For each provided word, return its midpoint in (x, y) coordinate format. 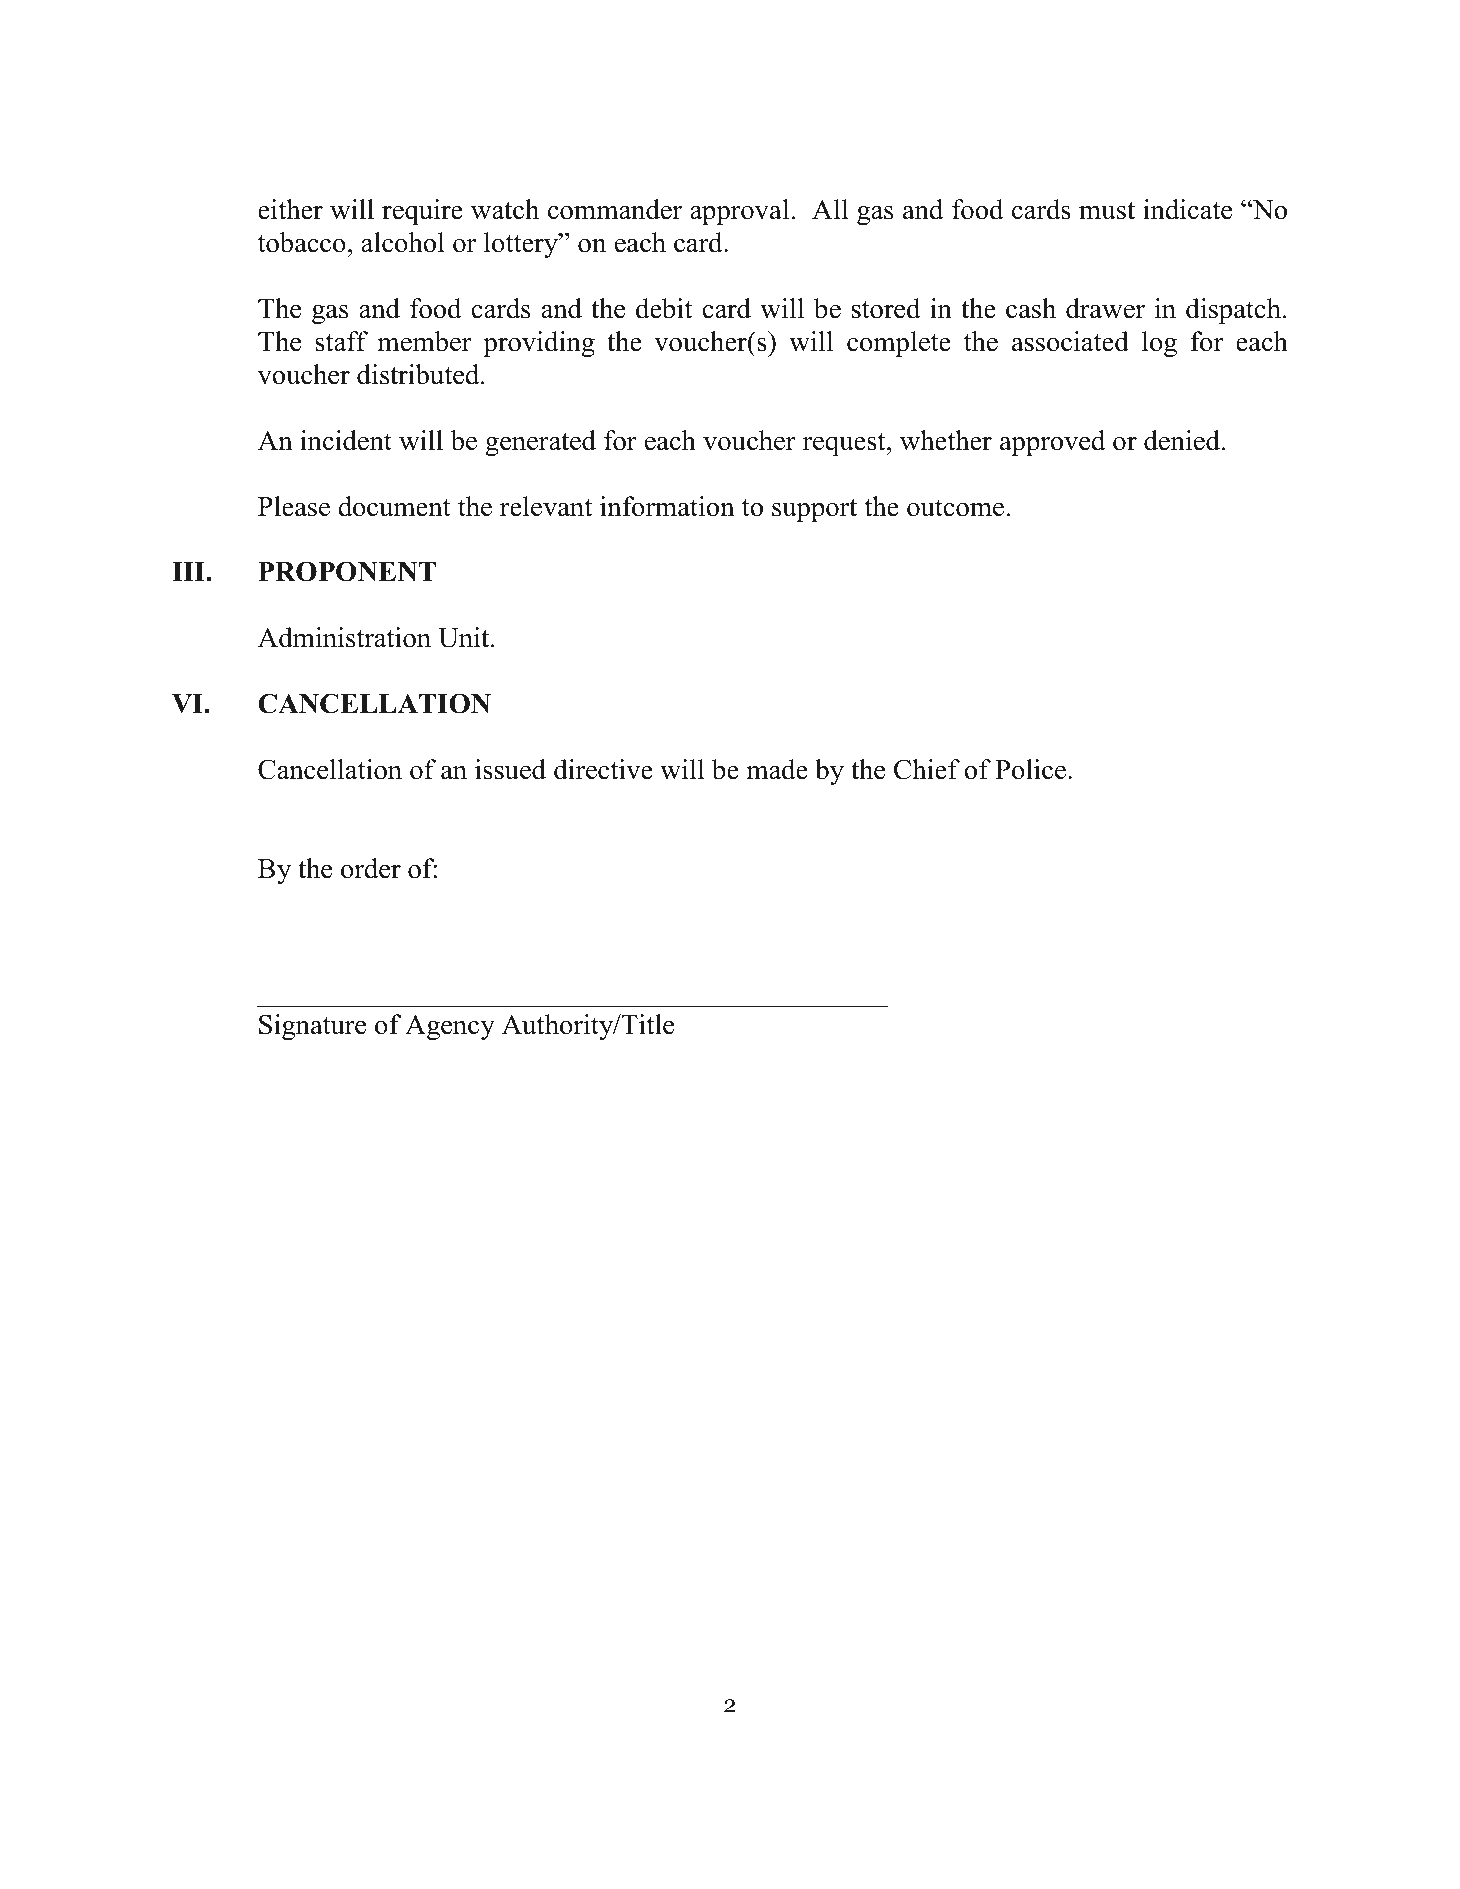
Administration (344, 637)
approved (1052, 443)
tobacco (302, 242)
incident (346, 440)
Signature (312, 1027)
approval (739, 212)
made (777, 769)
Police (1030, 769)
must (1107, 211)
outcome (955, 508)
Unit (465, 637)
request (845, 444)
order (371, 868)
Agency (450, 1027)
